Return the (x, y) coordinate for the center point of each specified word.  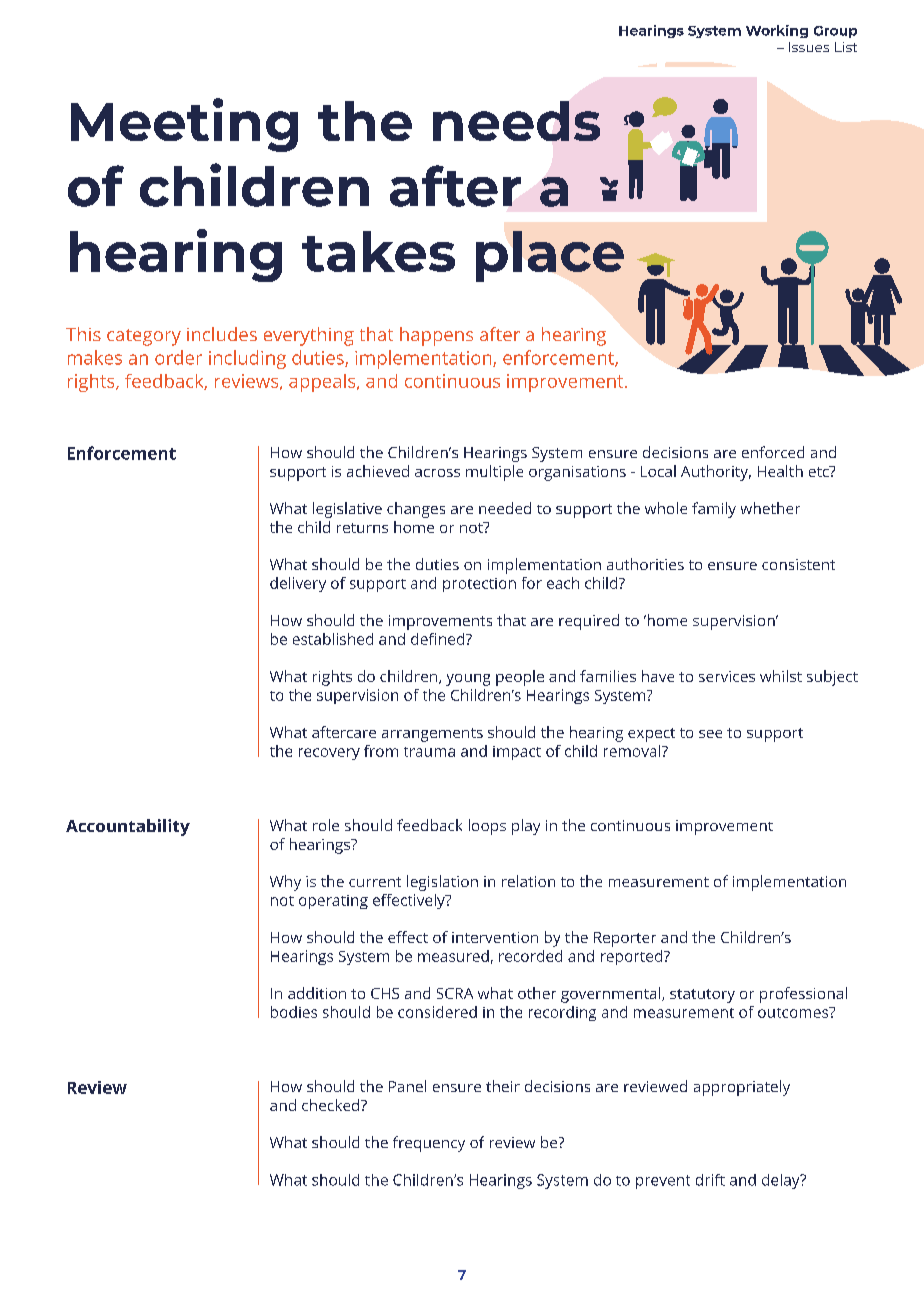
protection (479, 585)
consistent (798, 564)
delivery (298, 584)
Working (777, 31)
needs (516, 121)
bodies (294, 1012)
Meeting (184, 125)
